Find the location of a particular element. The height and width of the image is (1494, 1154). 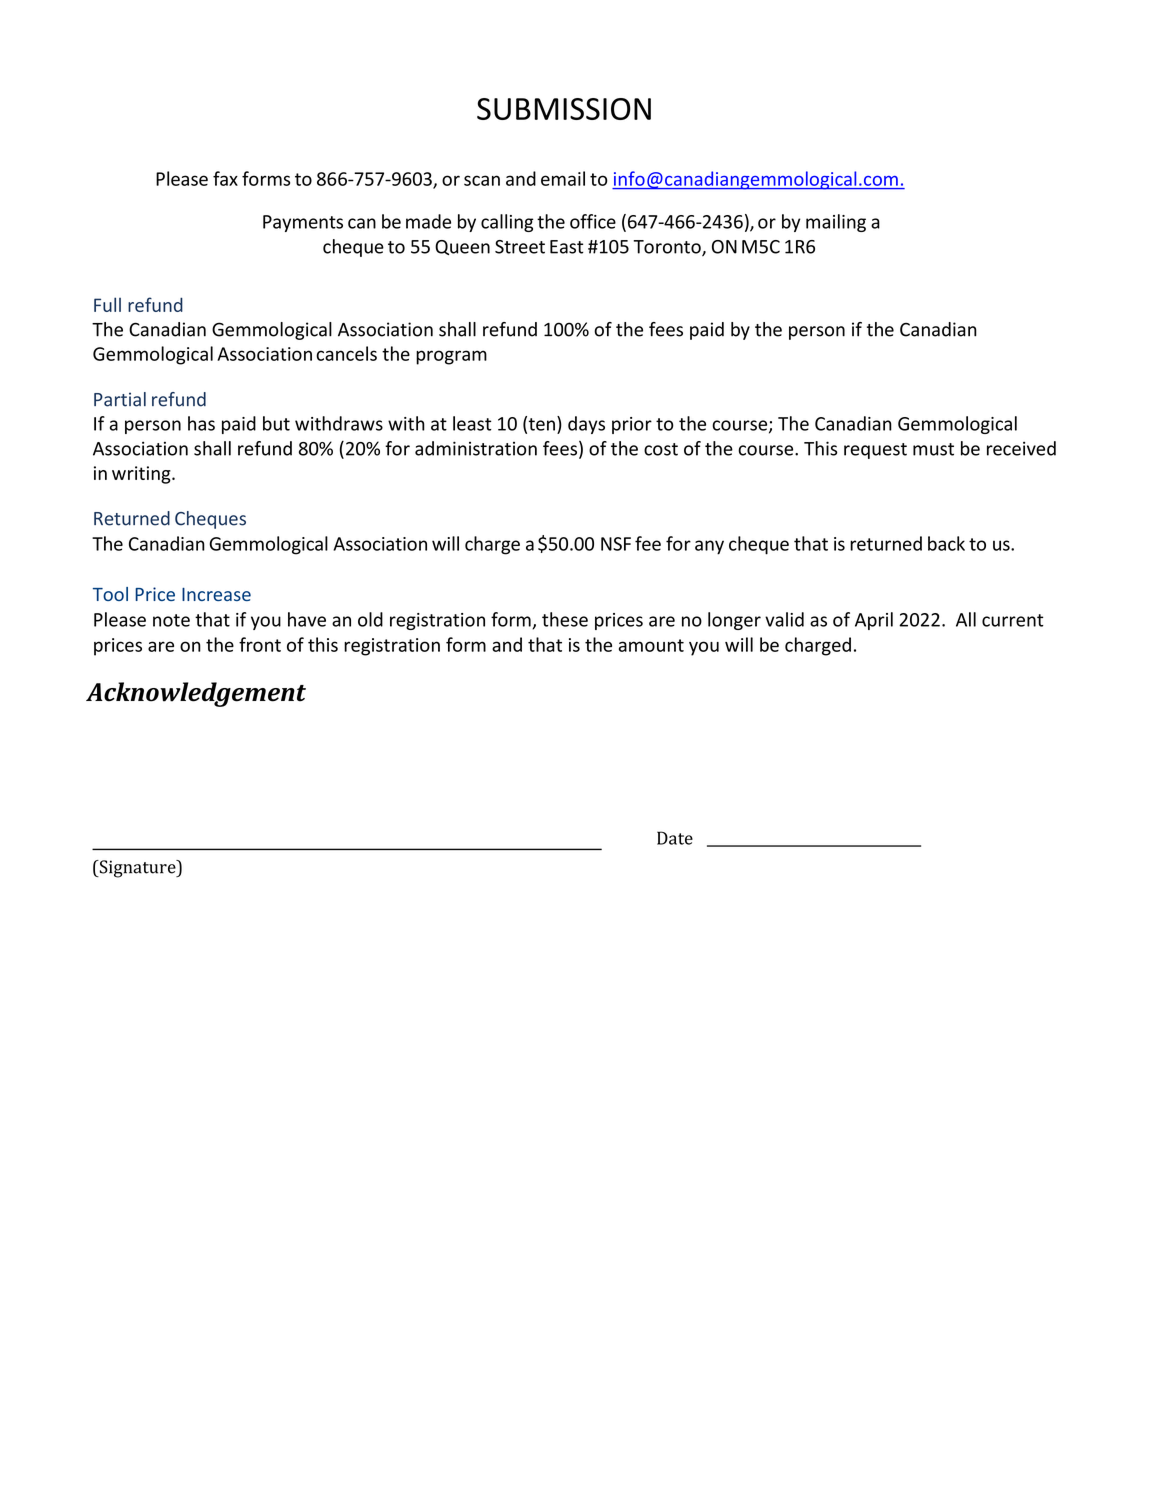

amount is located at coordinates (651, 645).
